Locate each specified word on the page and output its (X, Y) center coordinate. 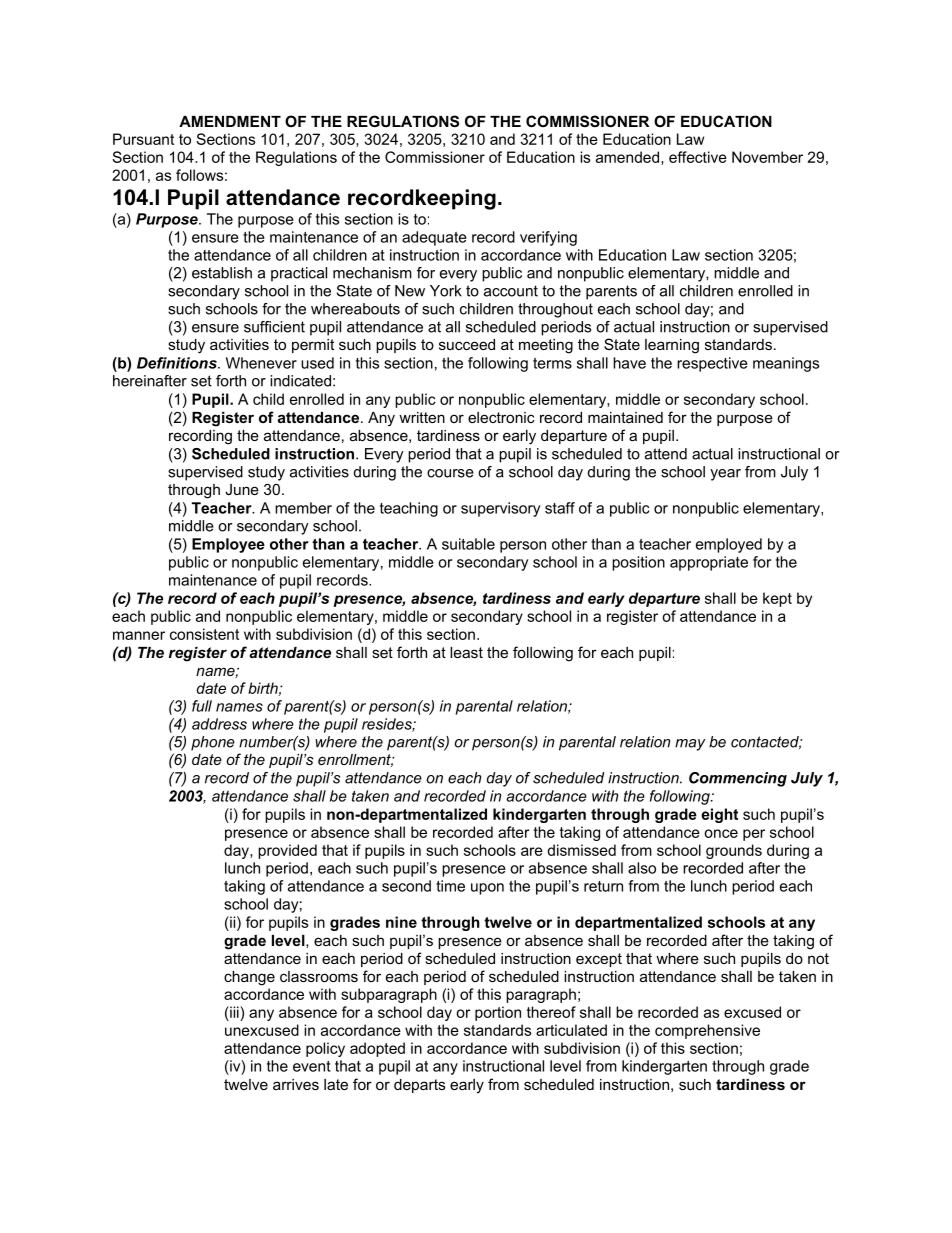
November (767, 157)
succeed (467, 344)
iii (234, 1012)
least (466, 652)
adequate (434, 238)
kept (777, 599)
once (721, 833)
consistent (204, 634)
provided (287, 851)
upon (487, 889)
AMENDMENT (230, 121)
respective (712, 364)
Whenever (261, 363)
